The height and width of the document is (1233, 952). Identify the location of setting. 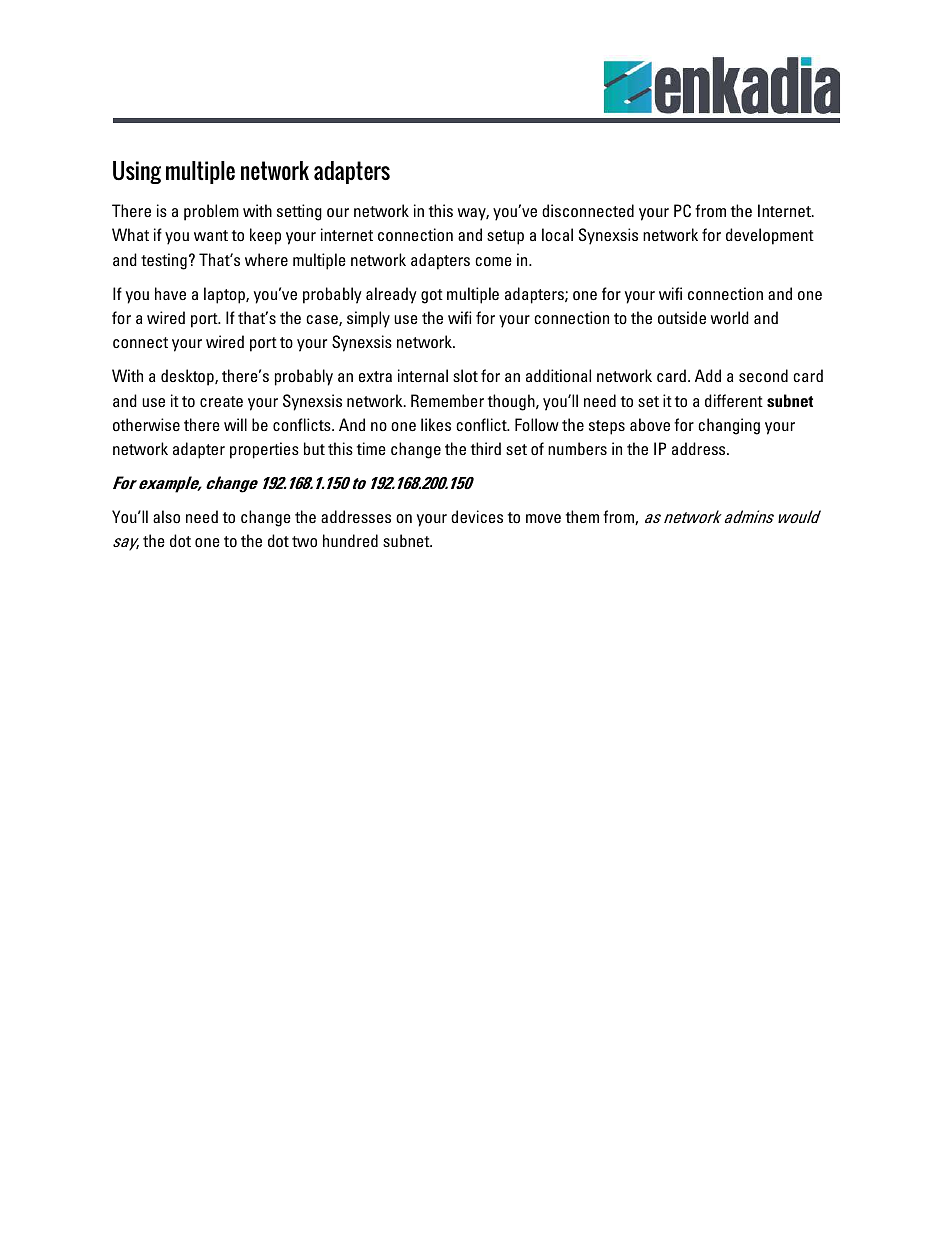
(299, 212).
